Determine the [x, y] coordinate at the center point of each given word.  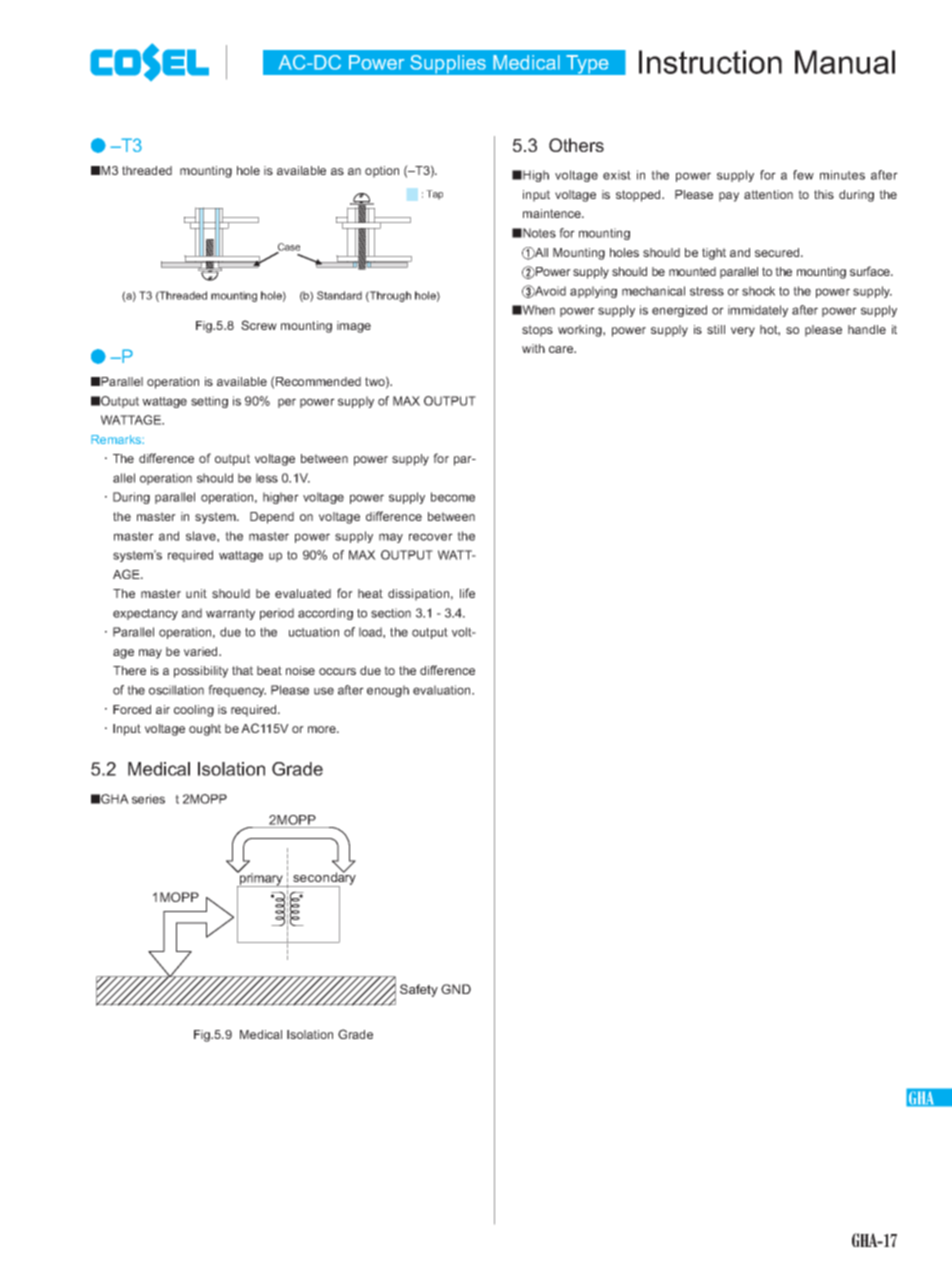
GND [456, 989]
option [382, 172]
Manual [845, 62]
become [453, 497]
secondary [323, 879]
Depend [272, 518]
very [743, 332]
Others [576, 145]
